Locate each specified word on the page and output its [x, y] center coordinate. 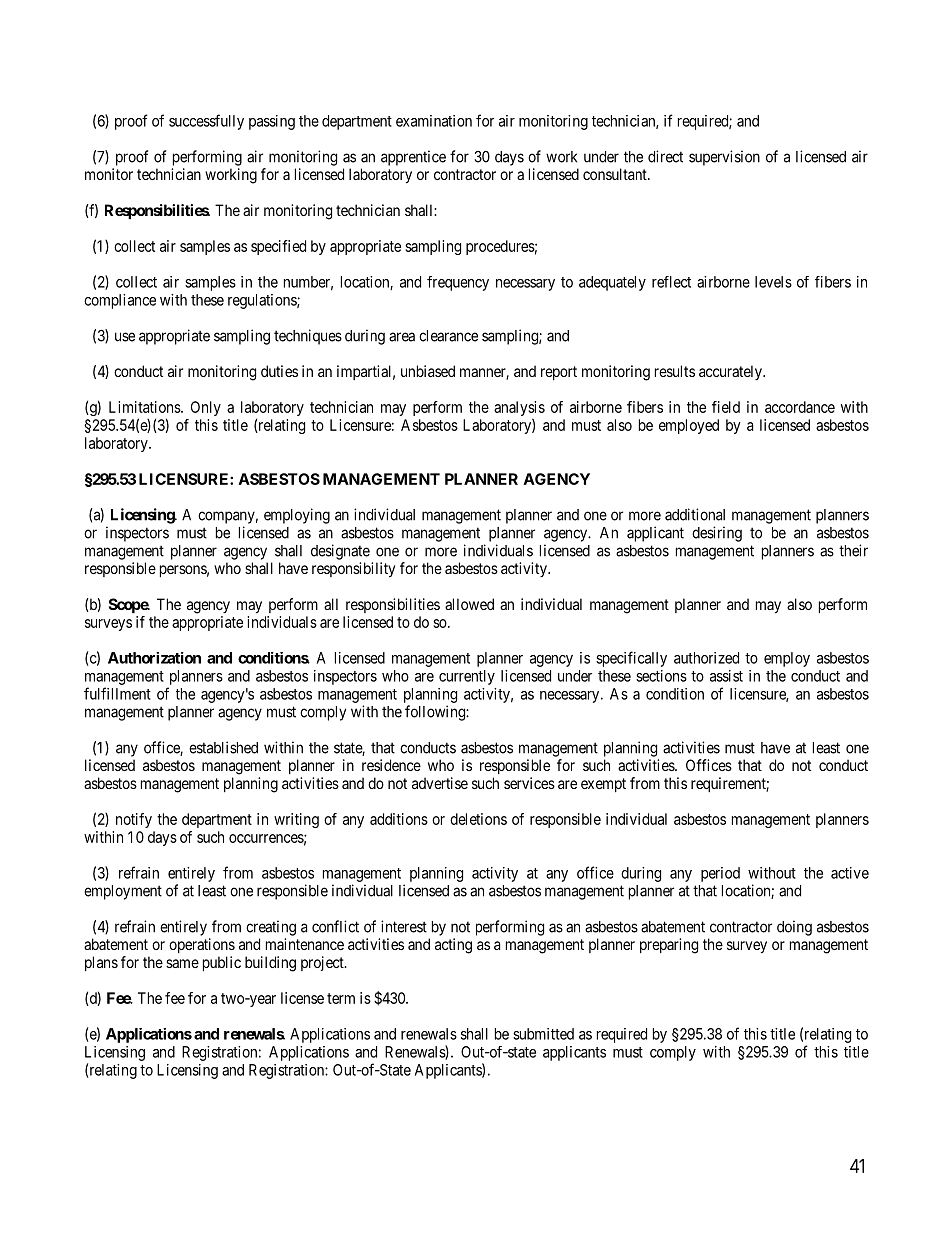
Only [206, 408]
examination [434, 121]
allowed [469, 604]
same [182, 963]
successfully [206, 122]
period [720, 874]
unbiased [428, 371]
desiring [717, 534]
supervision [724, 158]
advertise [440, 783]
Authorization [154, 658]
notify [134, 820]
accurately [731, 372]
